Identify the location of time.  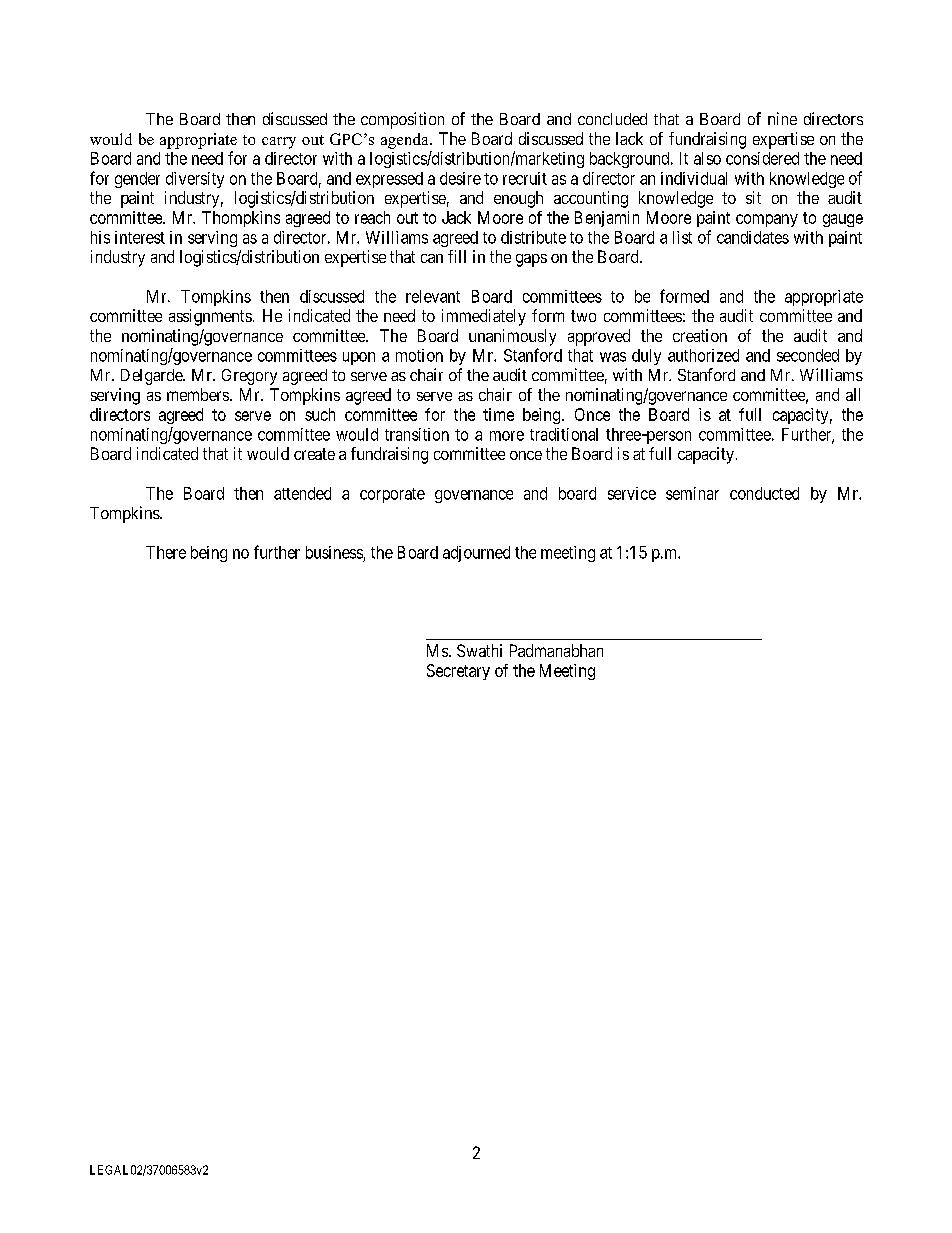
(498, 414).
